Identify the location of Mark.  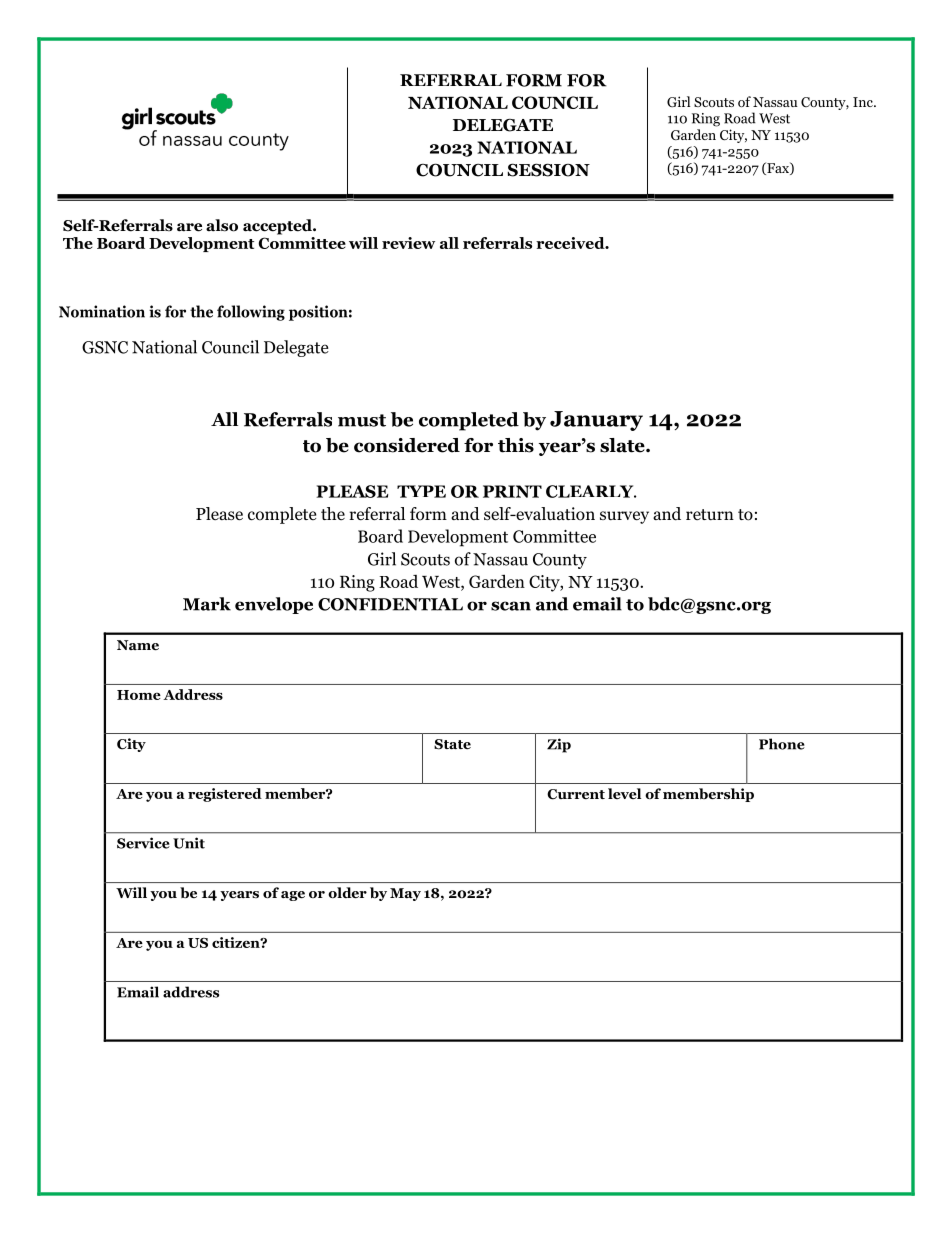
(207, 604).
